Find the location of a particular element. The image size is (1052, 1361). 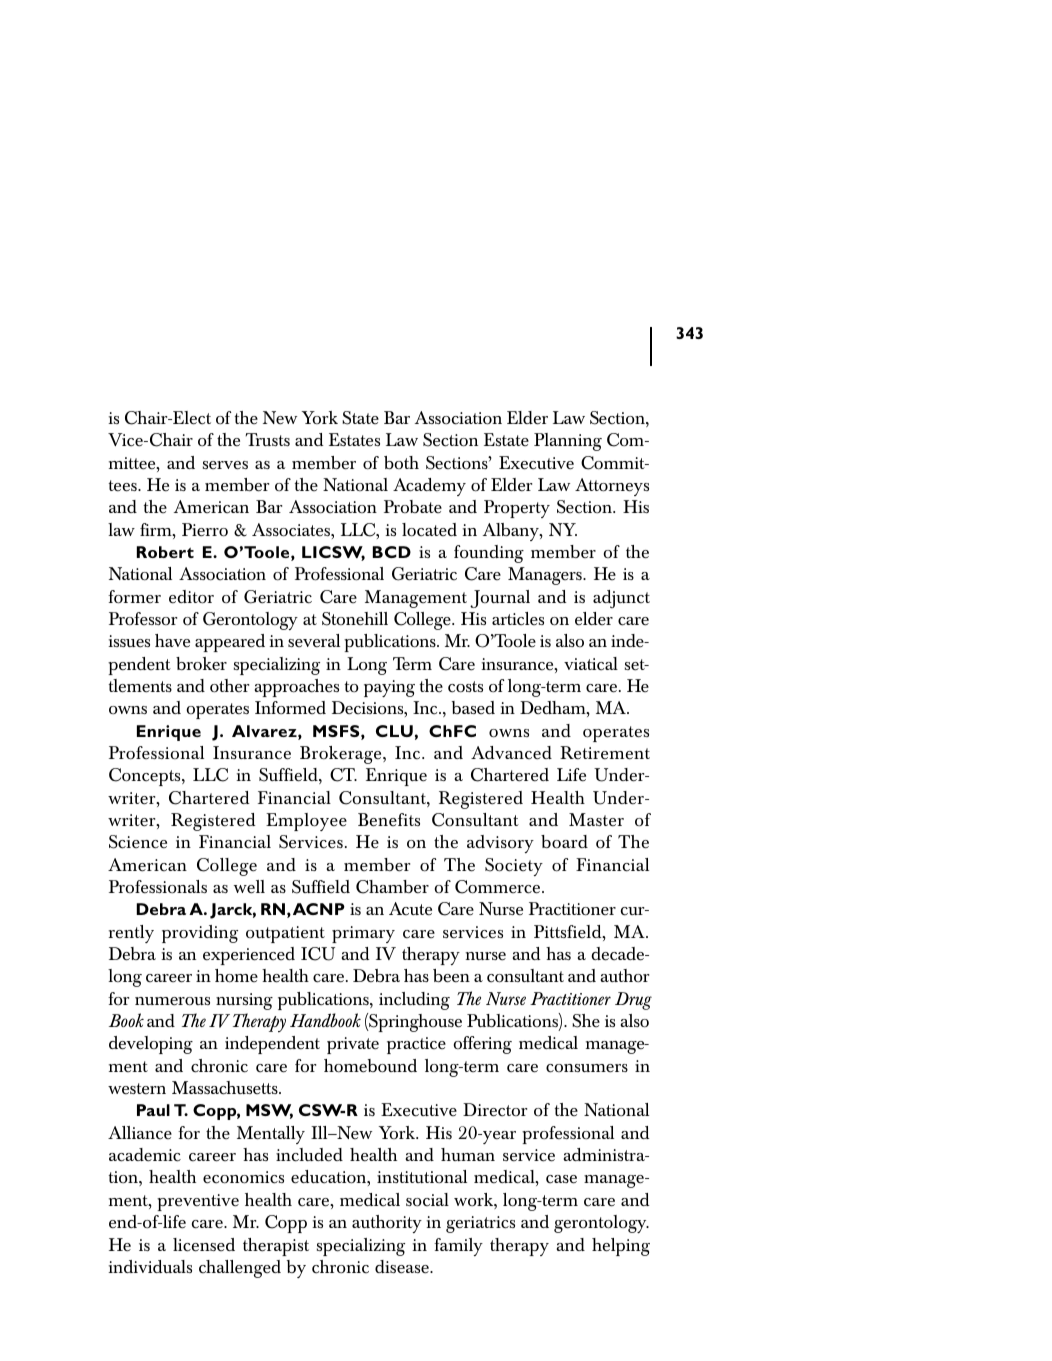

disease is located at coordinates (403, 1267).
